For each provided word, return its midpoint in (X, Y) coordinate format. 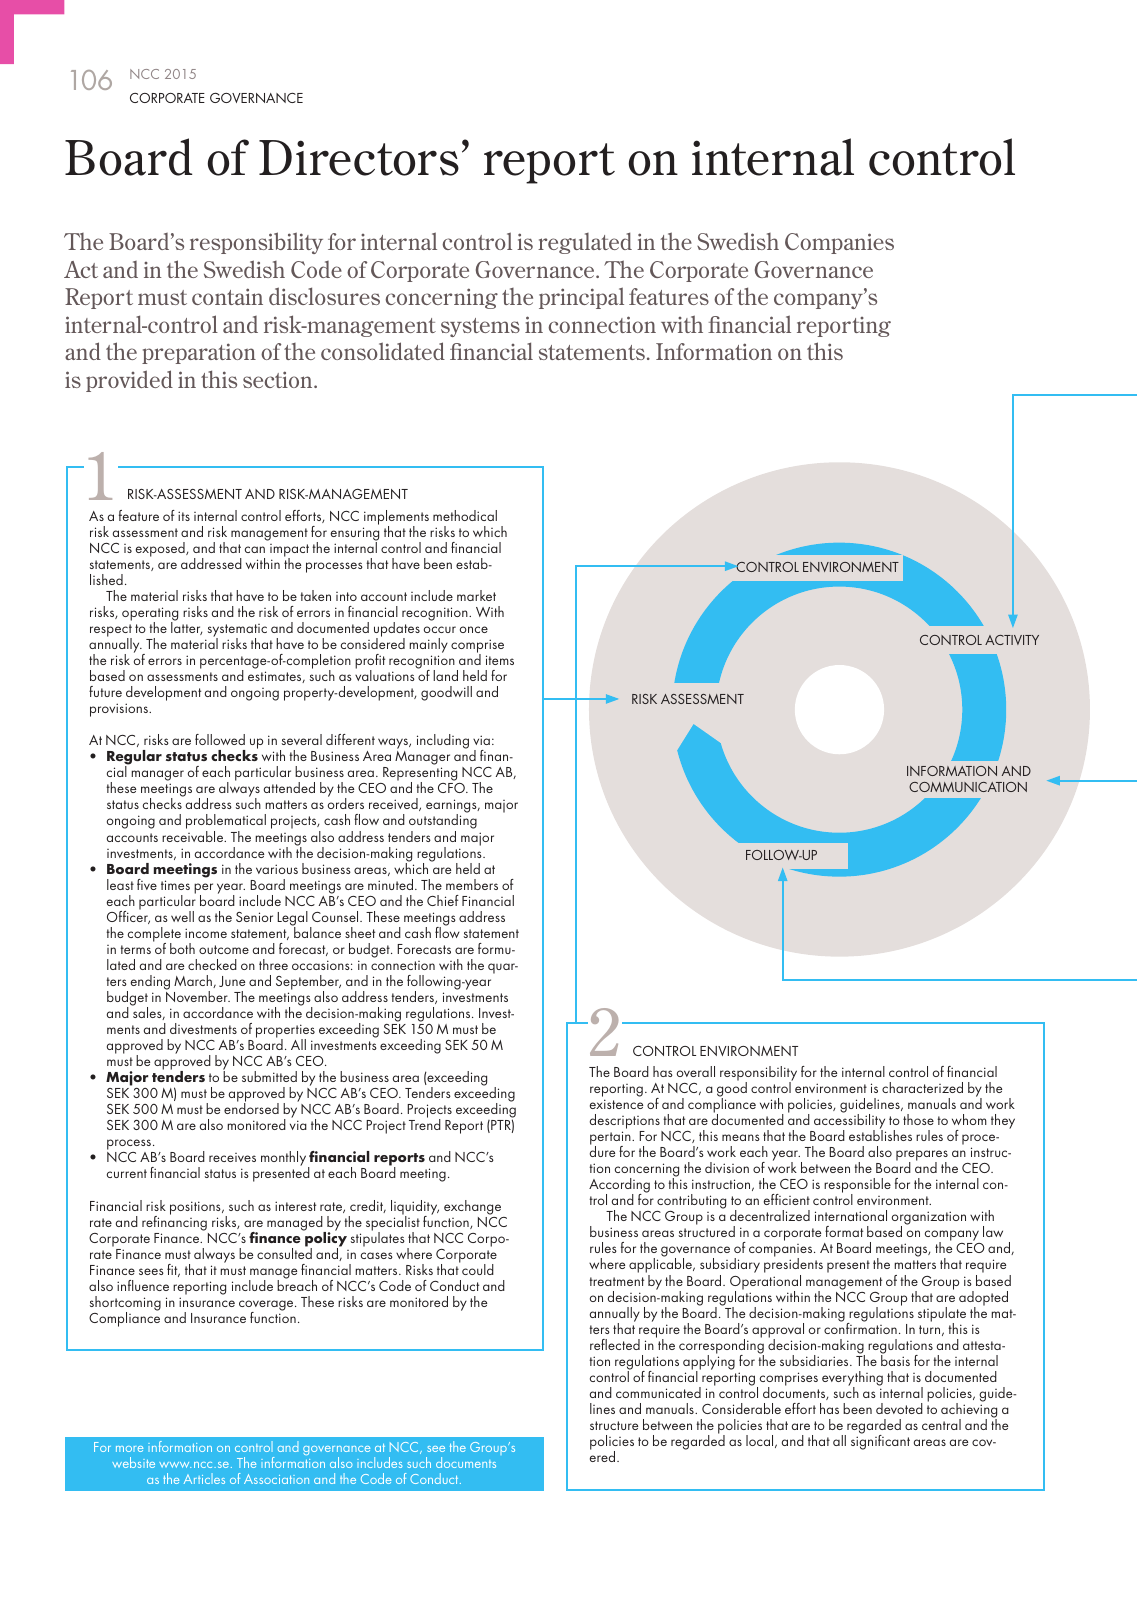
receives (232, 1157)
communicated (658, 1392)
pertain (611, 1139)
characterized (922, 1087)
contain (227, 296)
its (184, 516)
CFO (452, 788)
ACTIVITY (1012, 640)
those (918, 1119)
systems (480, 327)
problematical (226, 823)
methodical (465, 515)
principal (581, 298)
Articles (204, 1478)
